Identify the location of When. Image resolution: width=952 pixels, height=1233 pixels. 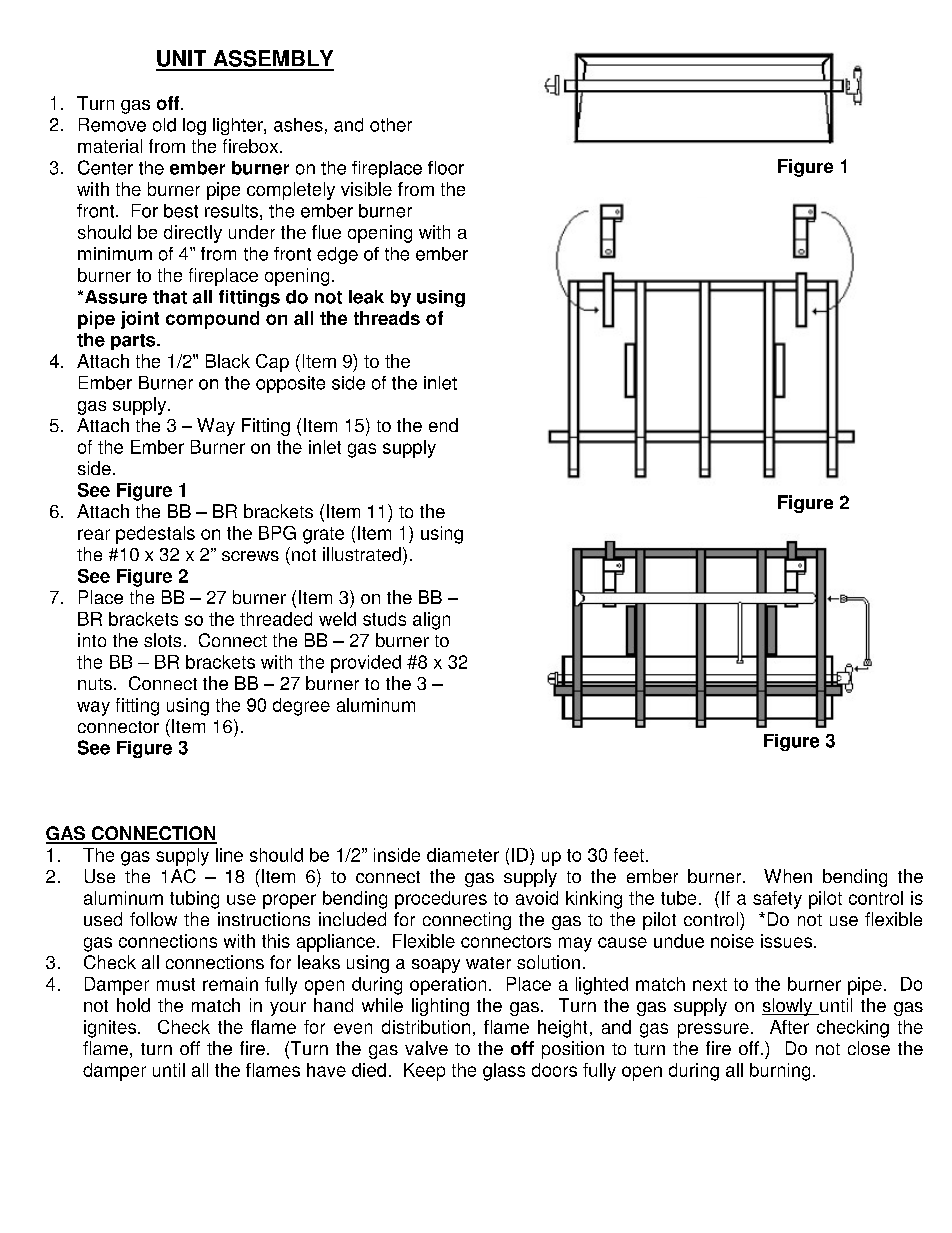
(788, 876).
